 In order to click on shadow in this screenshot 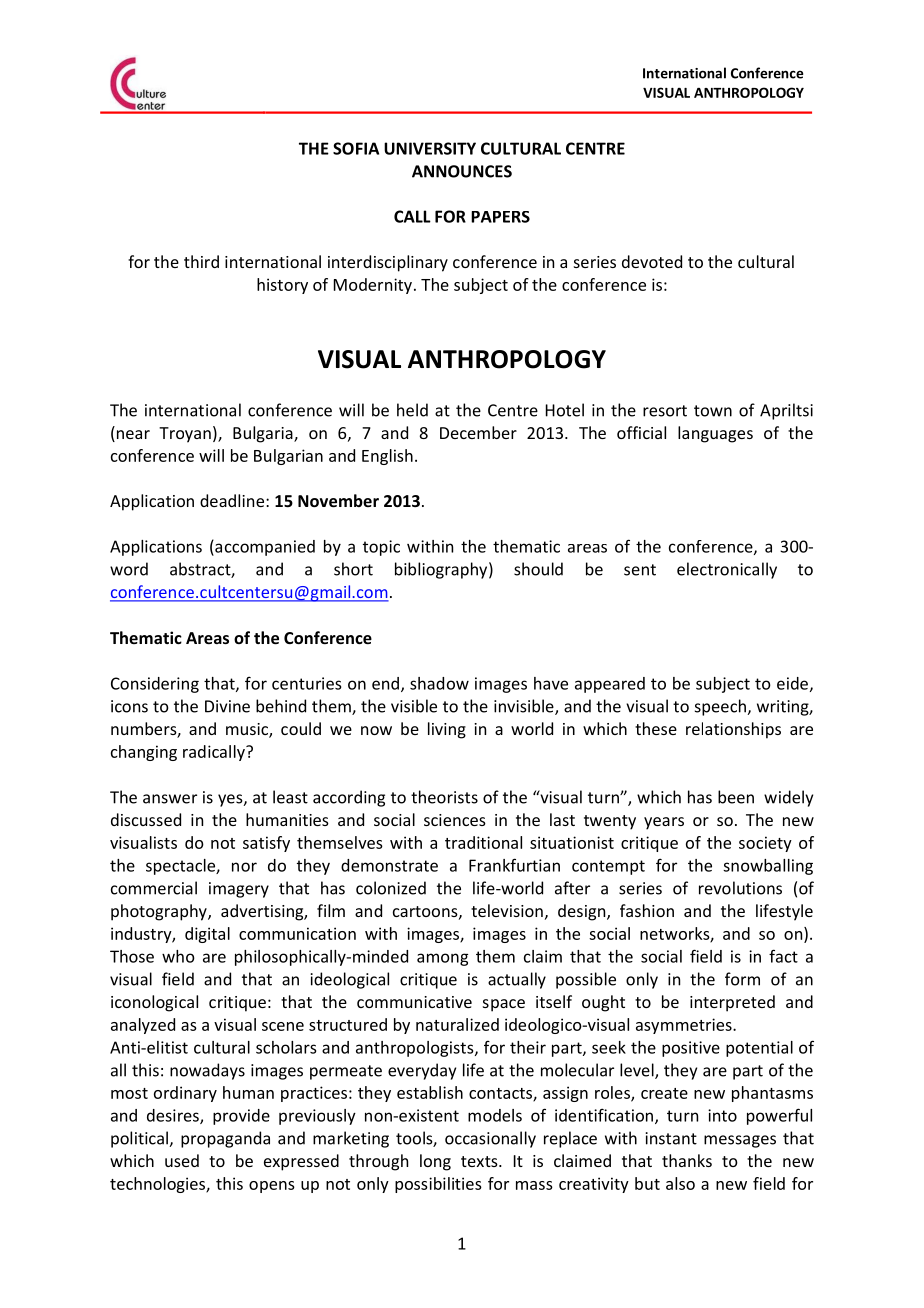, I will do `click(439, 683)`.
